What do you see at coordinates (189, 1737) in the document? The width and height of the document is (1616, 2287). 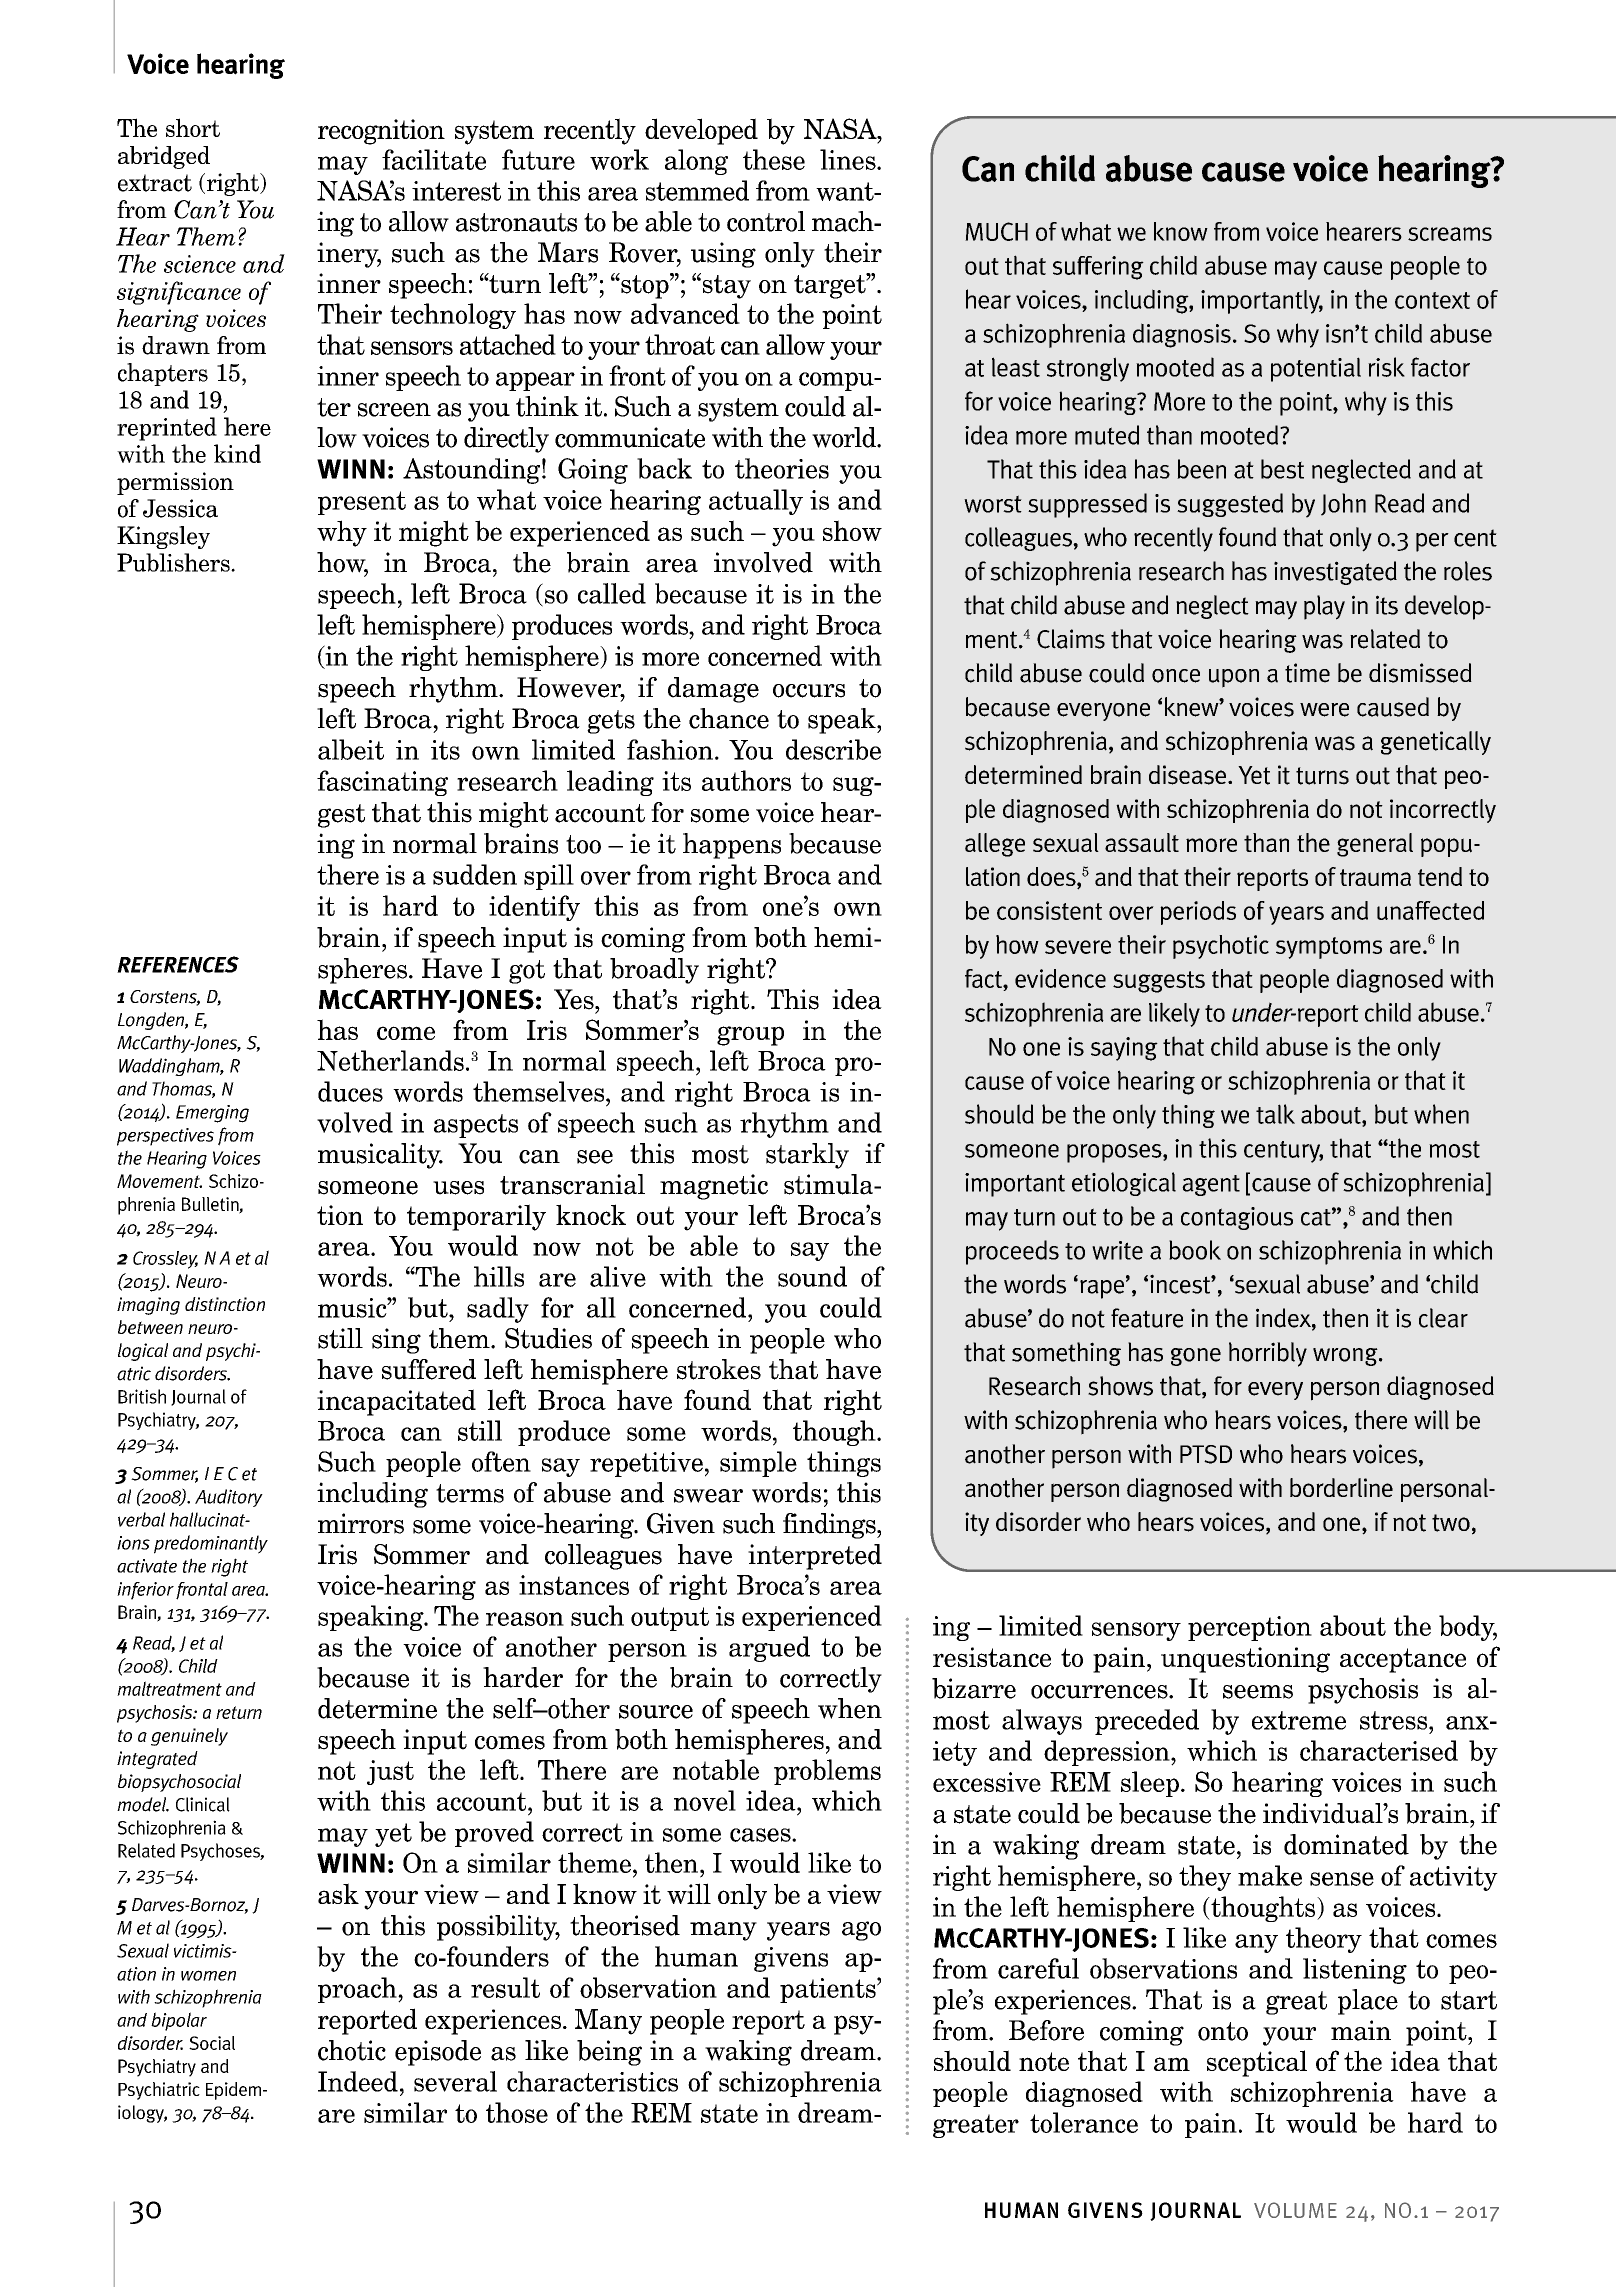 I see `genuinely` at bounding box center [189, 1737].
